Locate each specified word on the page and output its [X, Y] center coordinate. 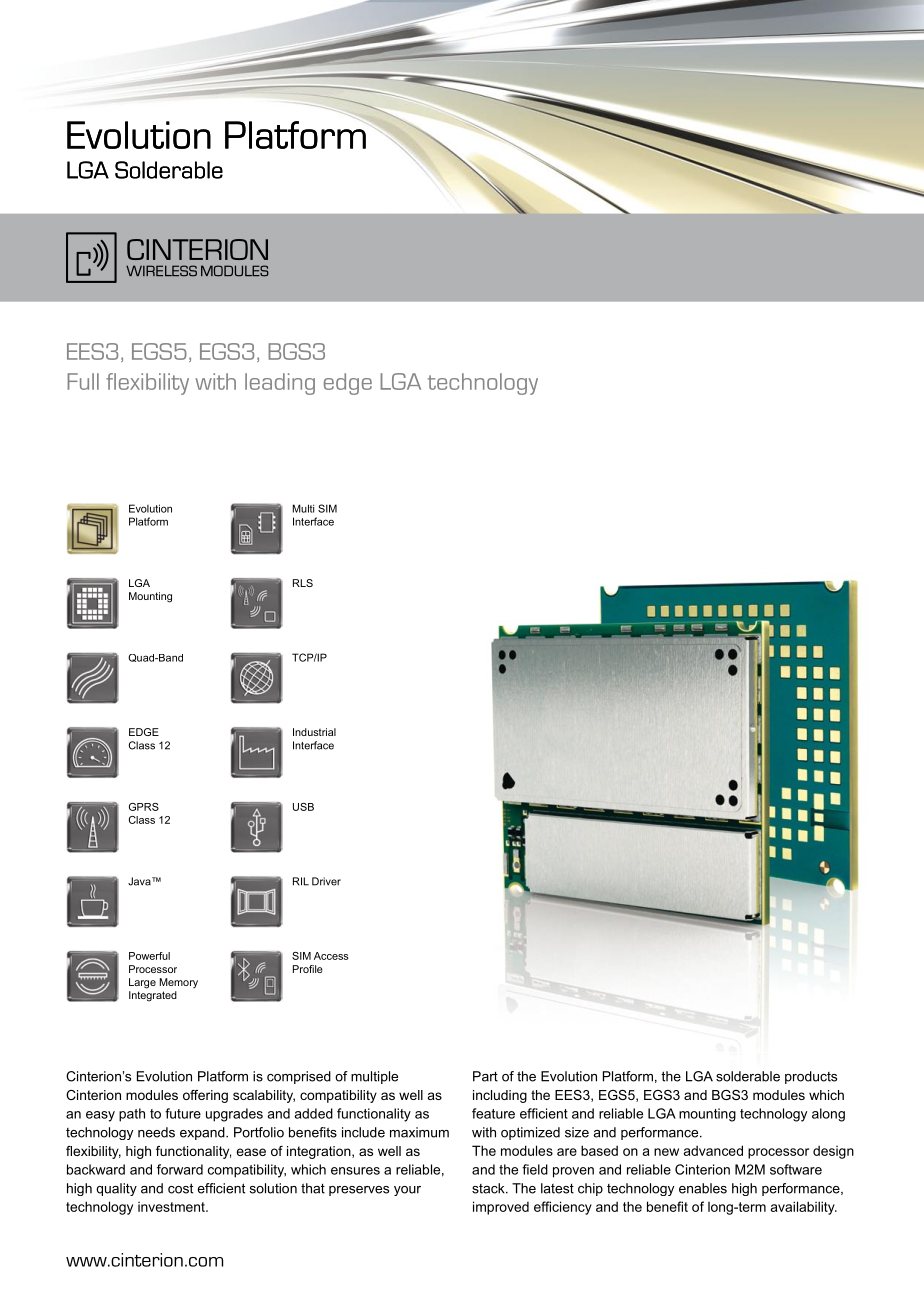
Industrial [314, 732]
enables [703, 1188]
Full [83, 381]
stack [489, 1188]
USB [303, 807]
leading [280, 384]
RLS [303, 583]
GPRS [144, 807]
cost [180, 1188]
